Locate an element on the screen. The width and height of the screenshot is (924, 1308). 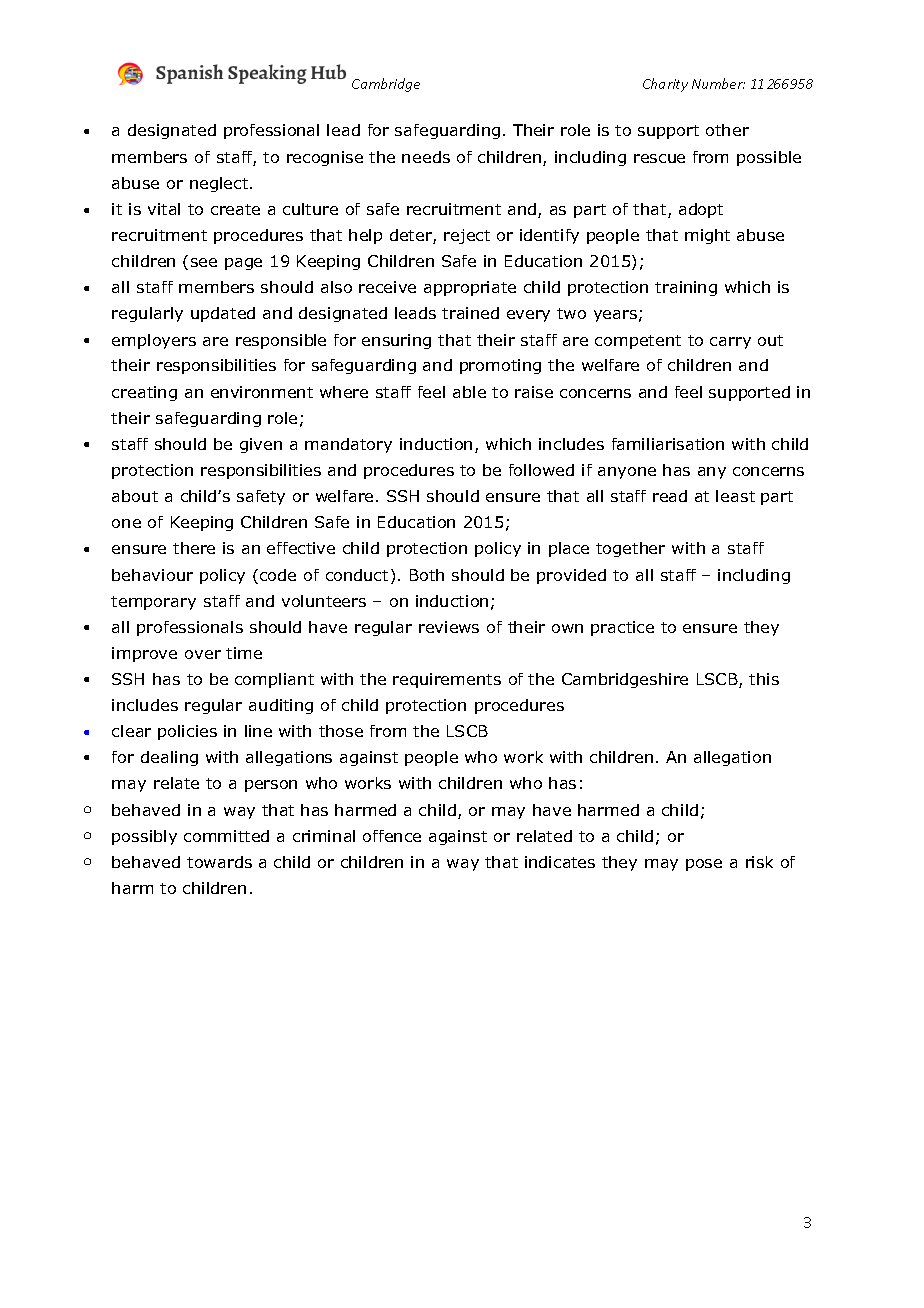
Charity is located at coordinates (665, 85).
